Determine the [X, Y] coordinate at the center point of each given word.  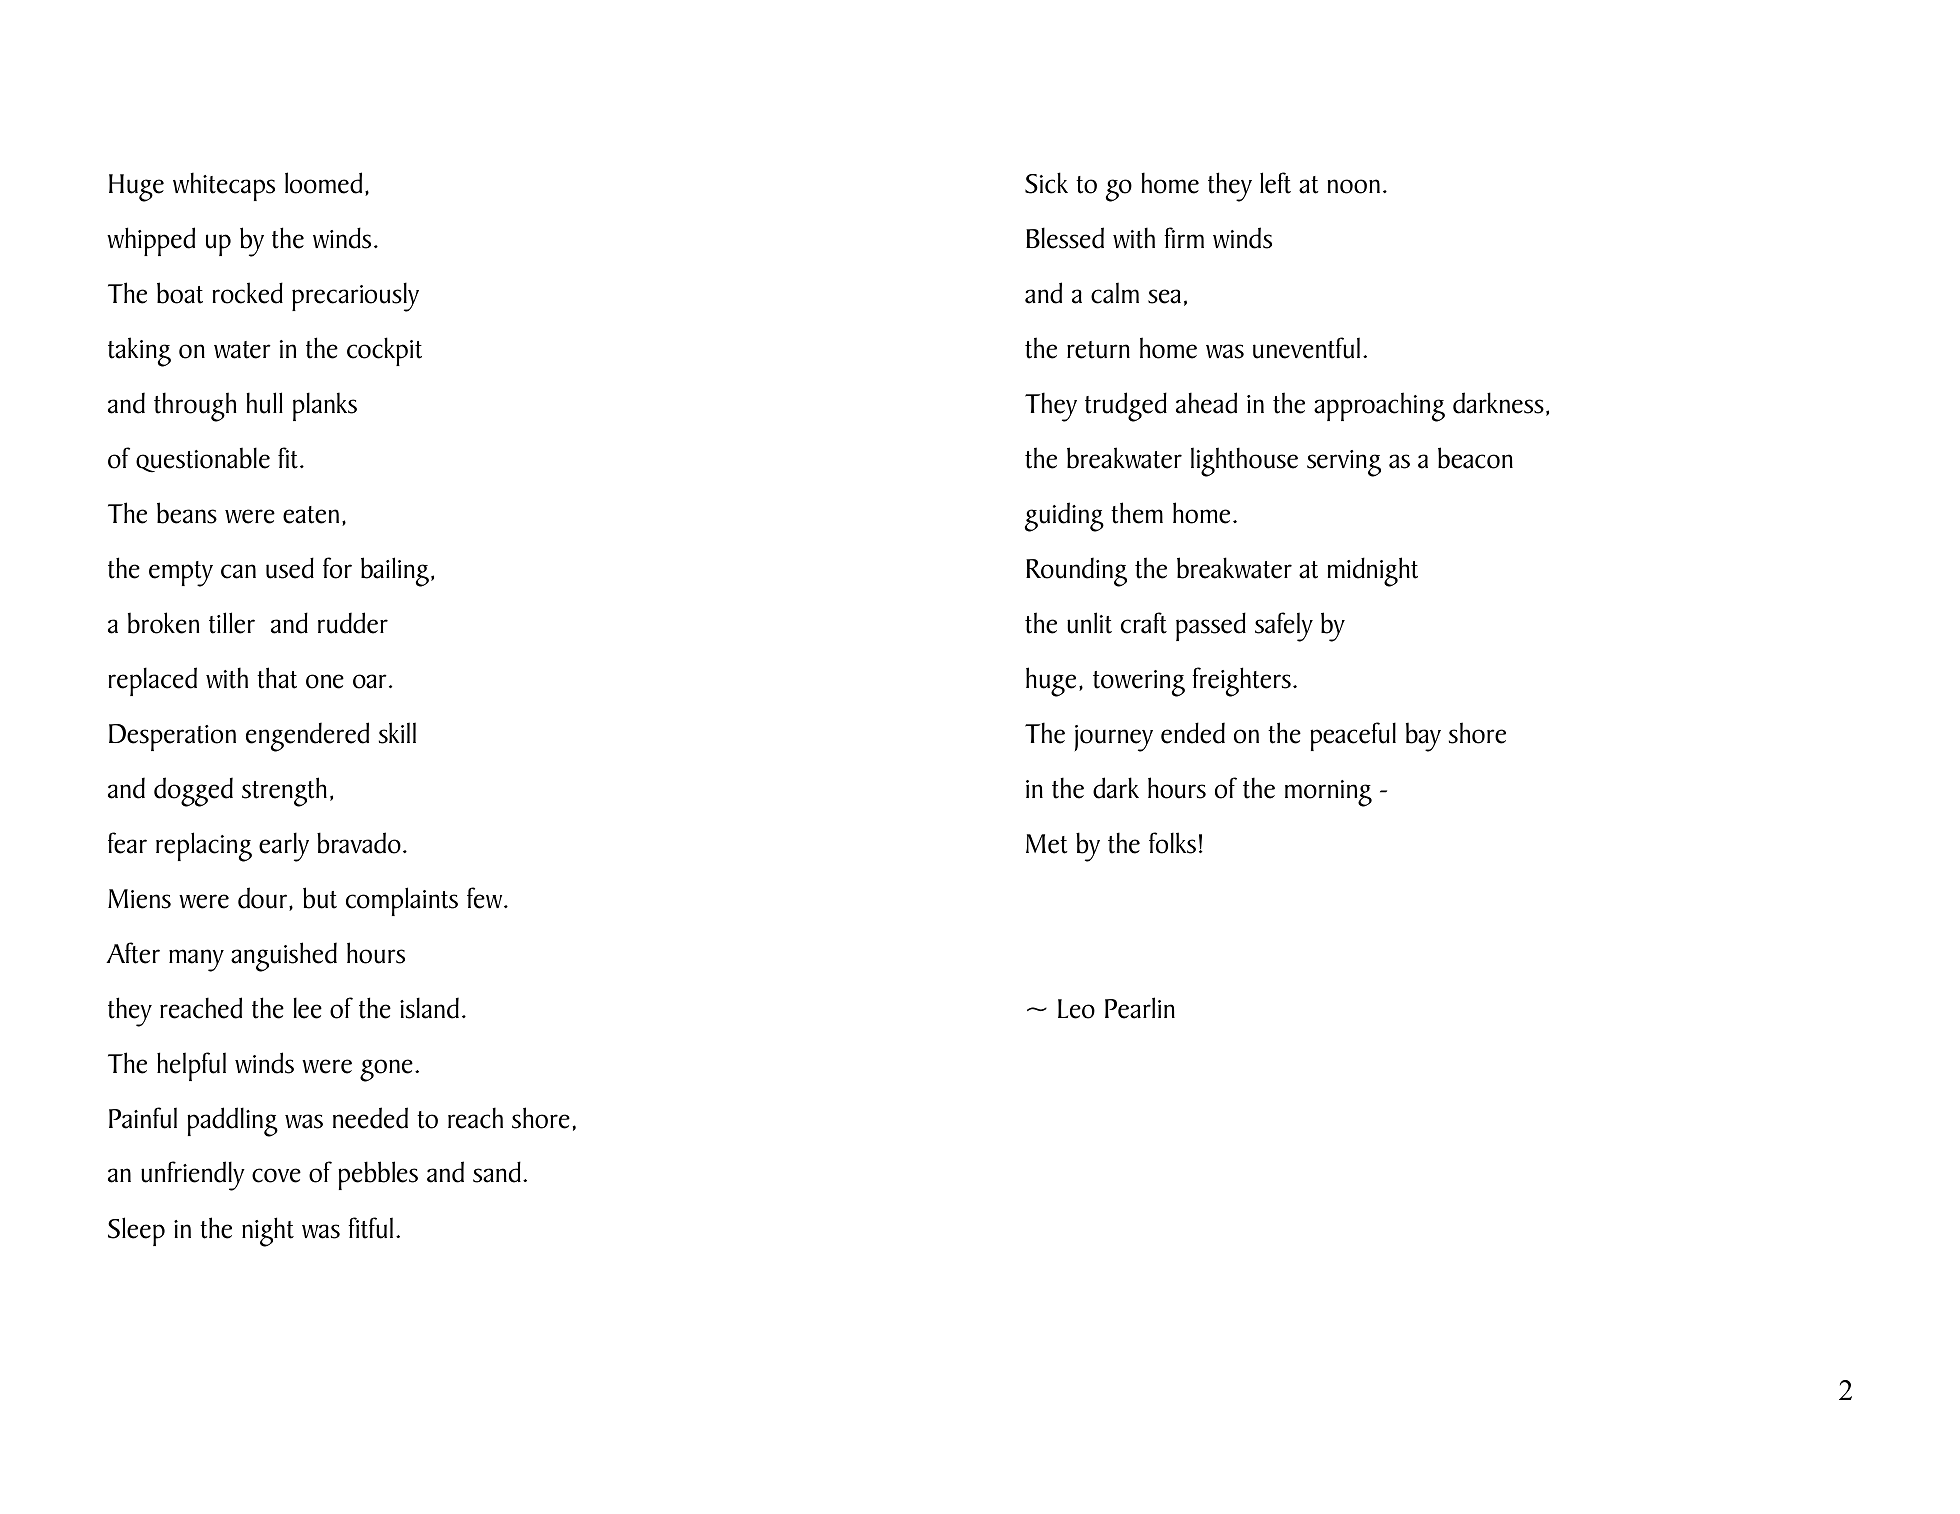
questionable [203, 460]
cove [276, 1175]
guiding [1064, 517]
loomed [323, 183]
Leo [1076, 1009]
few [486, 898]
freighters [1241, 682]
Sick [1046, 183]
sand [497, 1172]
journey [1114, 738]
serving [1344, 463]
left [1275, 183]
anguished [284, 957]
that [277, 678]
